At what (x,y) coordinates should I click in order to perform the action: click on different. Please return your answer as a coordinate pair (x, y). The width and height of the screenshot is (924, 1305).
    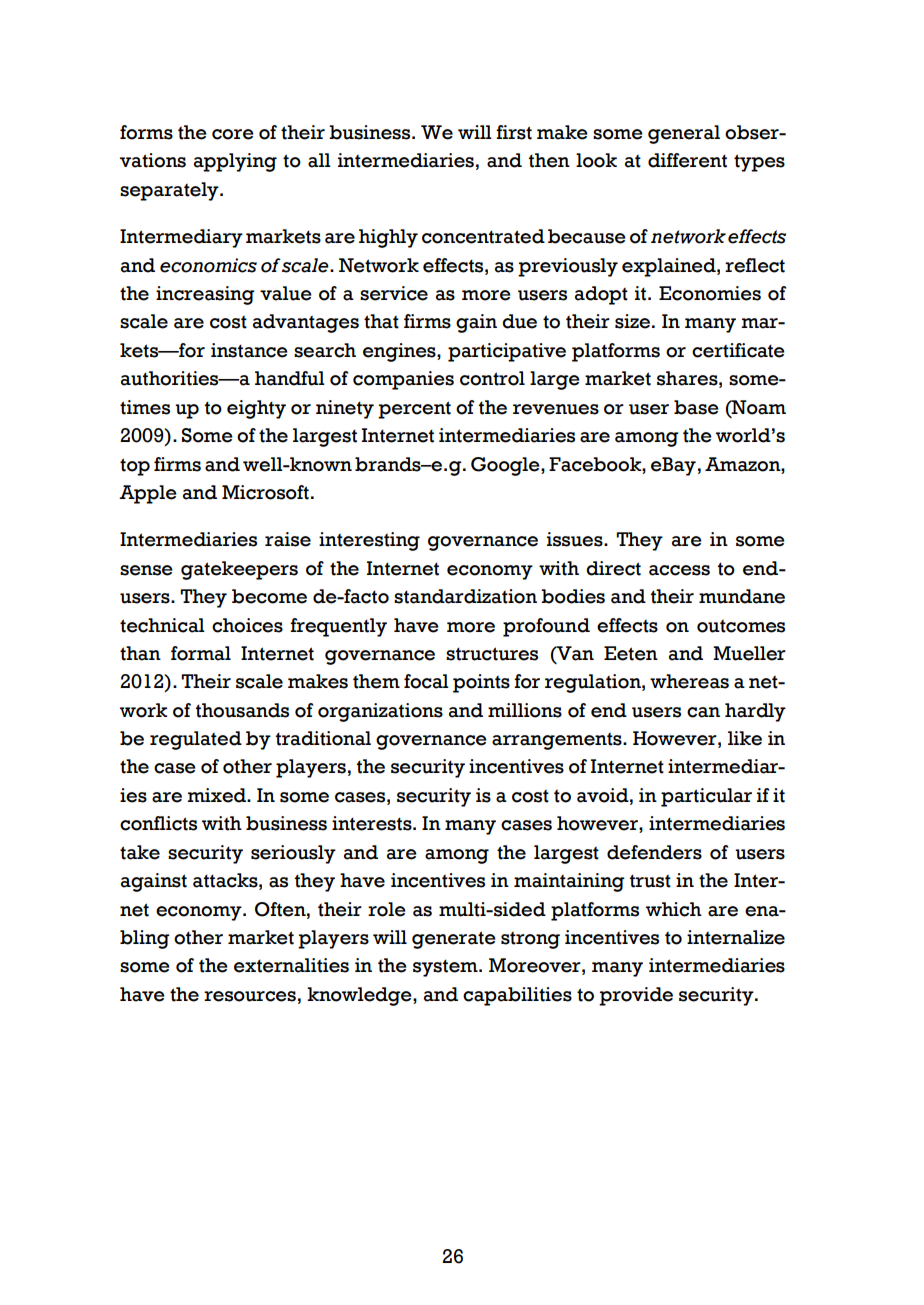
    Looking at the image, I should click on (687, 160).
